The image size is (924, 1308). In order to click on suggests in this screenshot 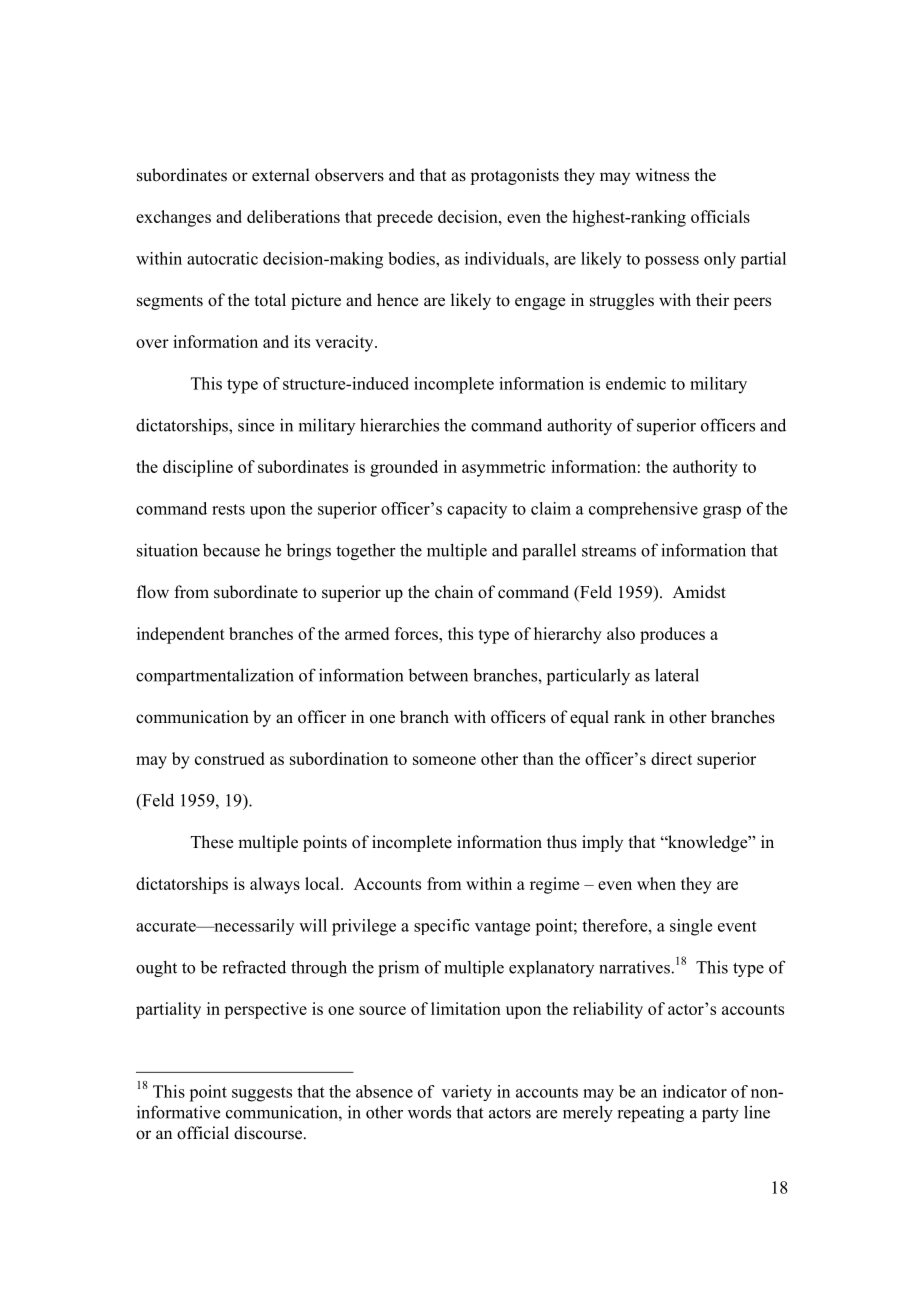, I will do `click(262, 1094)`.
